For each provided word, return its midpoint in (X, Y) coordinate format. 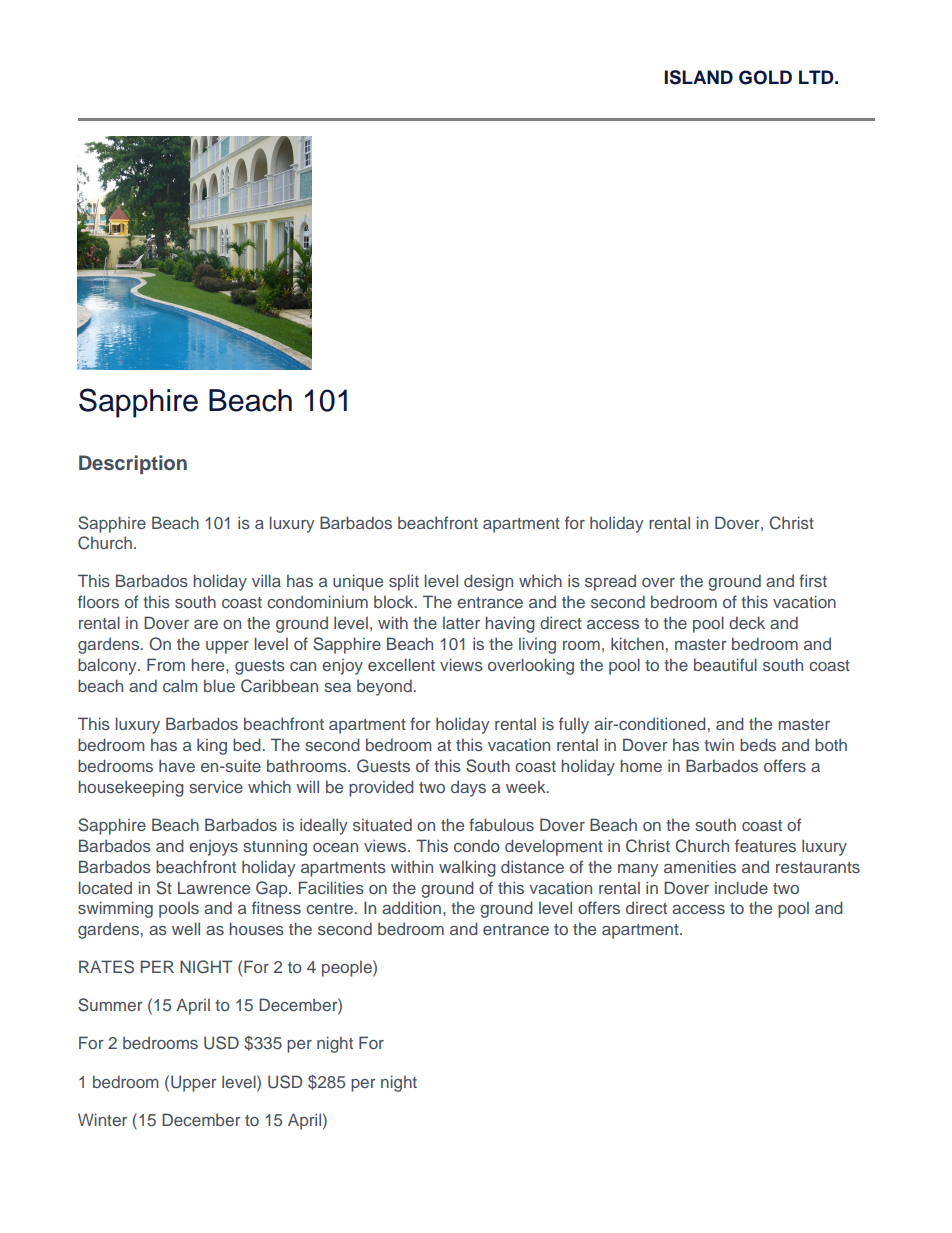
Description (133, 464)
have (177, 765)
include (741, 887)
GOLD (765, 77)
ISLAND (698, 77)
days (468, 789)
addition (411, 907)
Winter (102, 1119)
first (813, 580)
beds (758, 744)
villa (266, 580)
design (488, 582)
